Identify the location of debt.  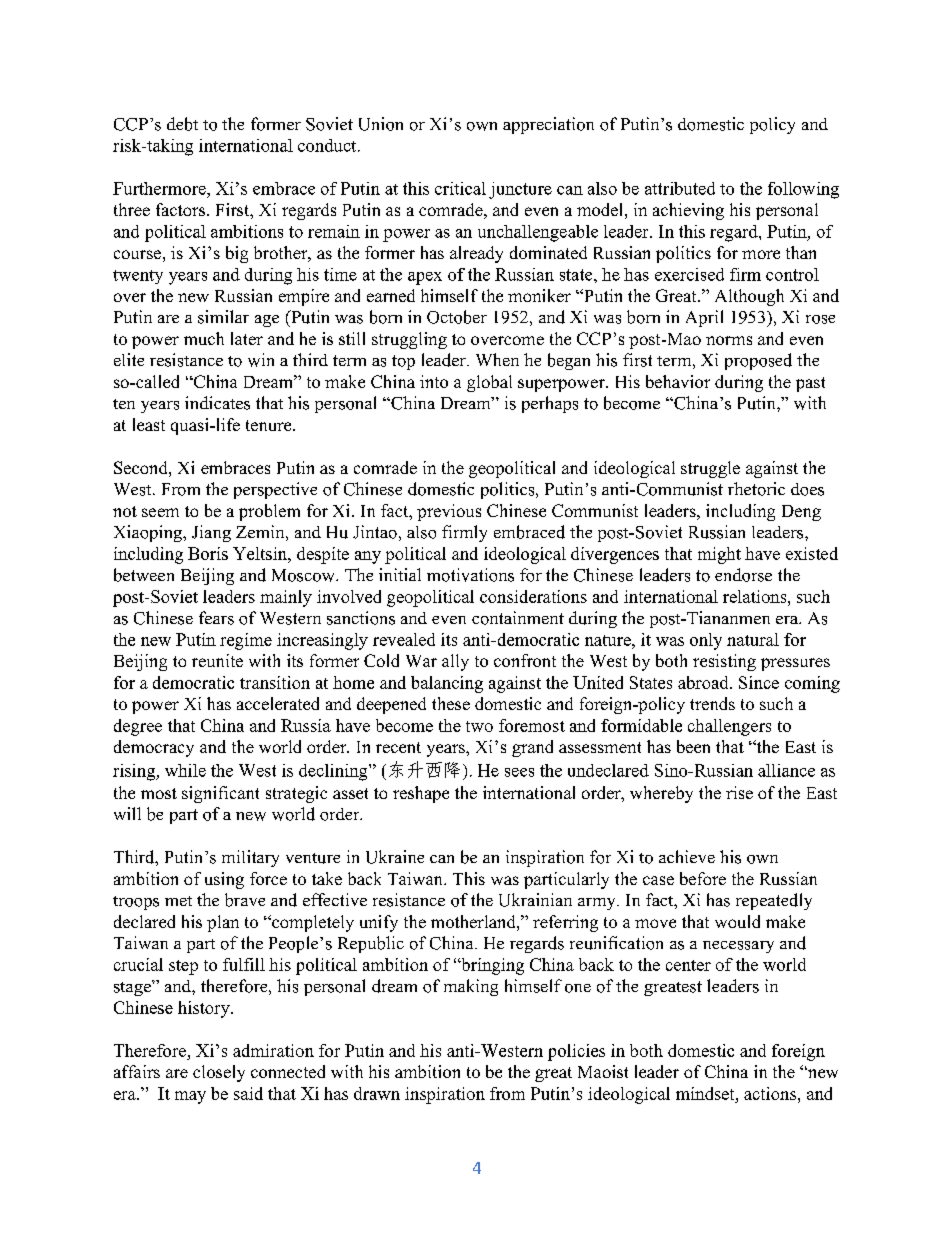
(182, 124).
